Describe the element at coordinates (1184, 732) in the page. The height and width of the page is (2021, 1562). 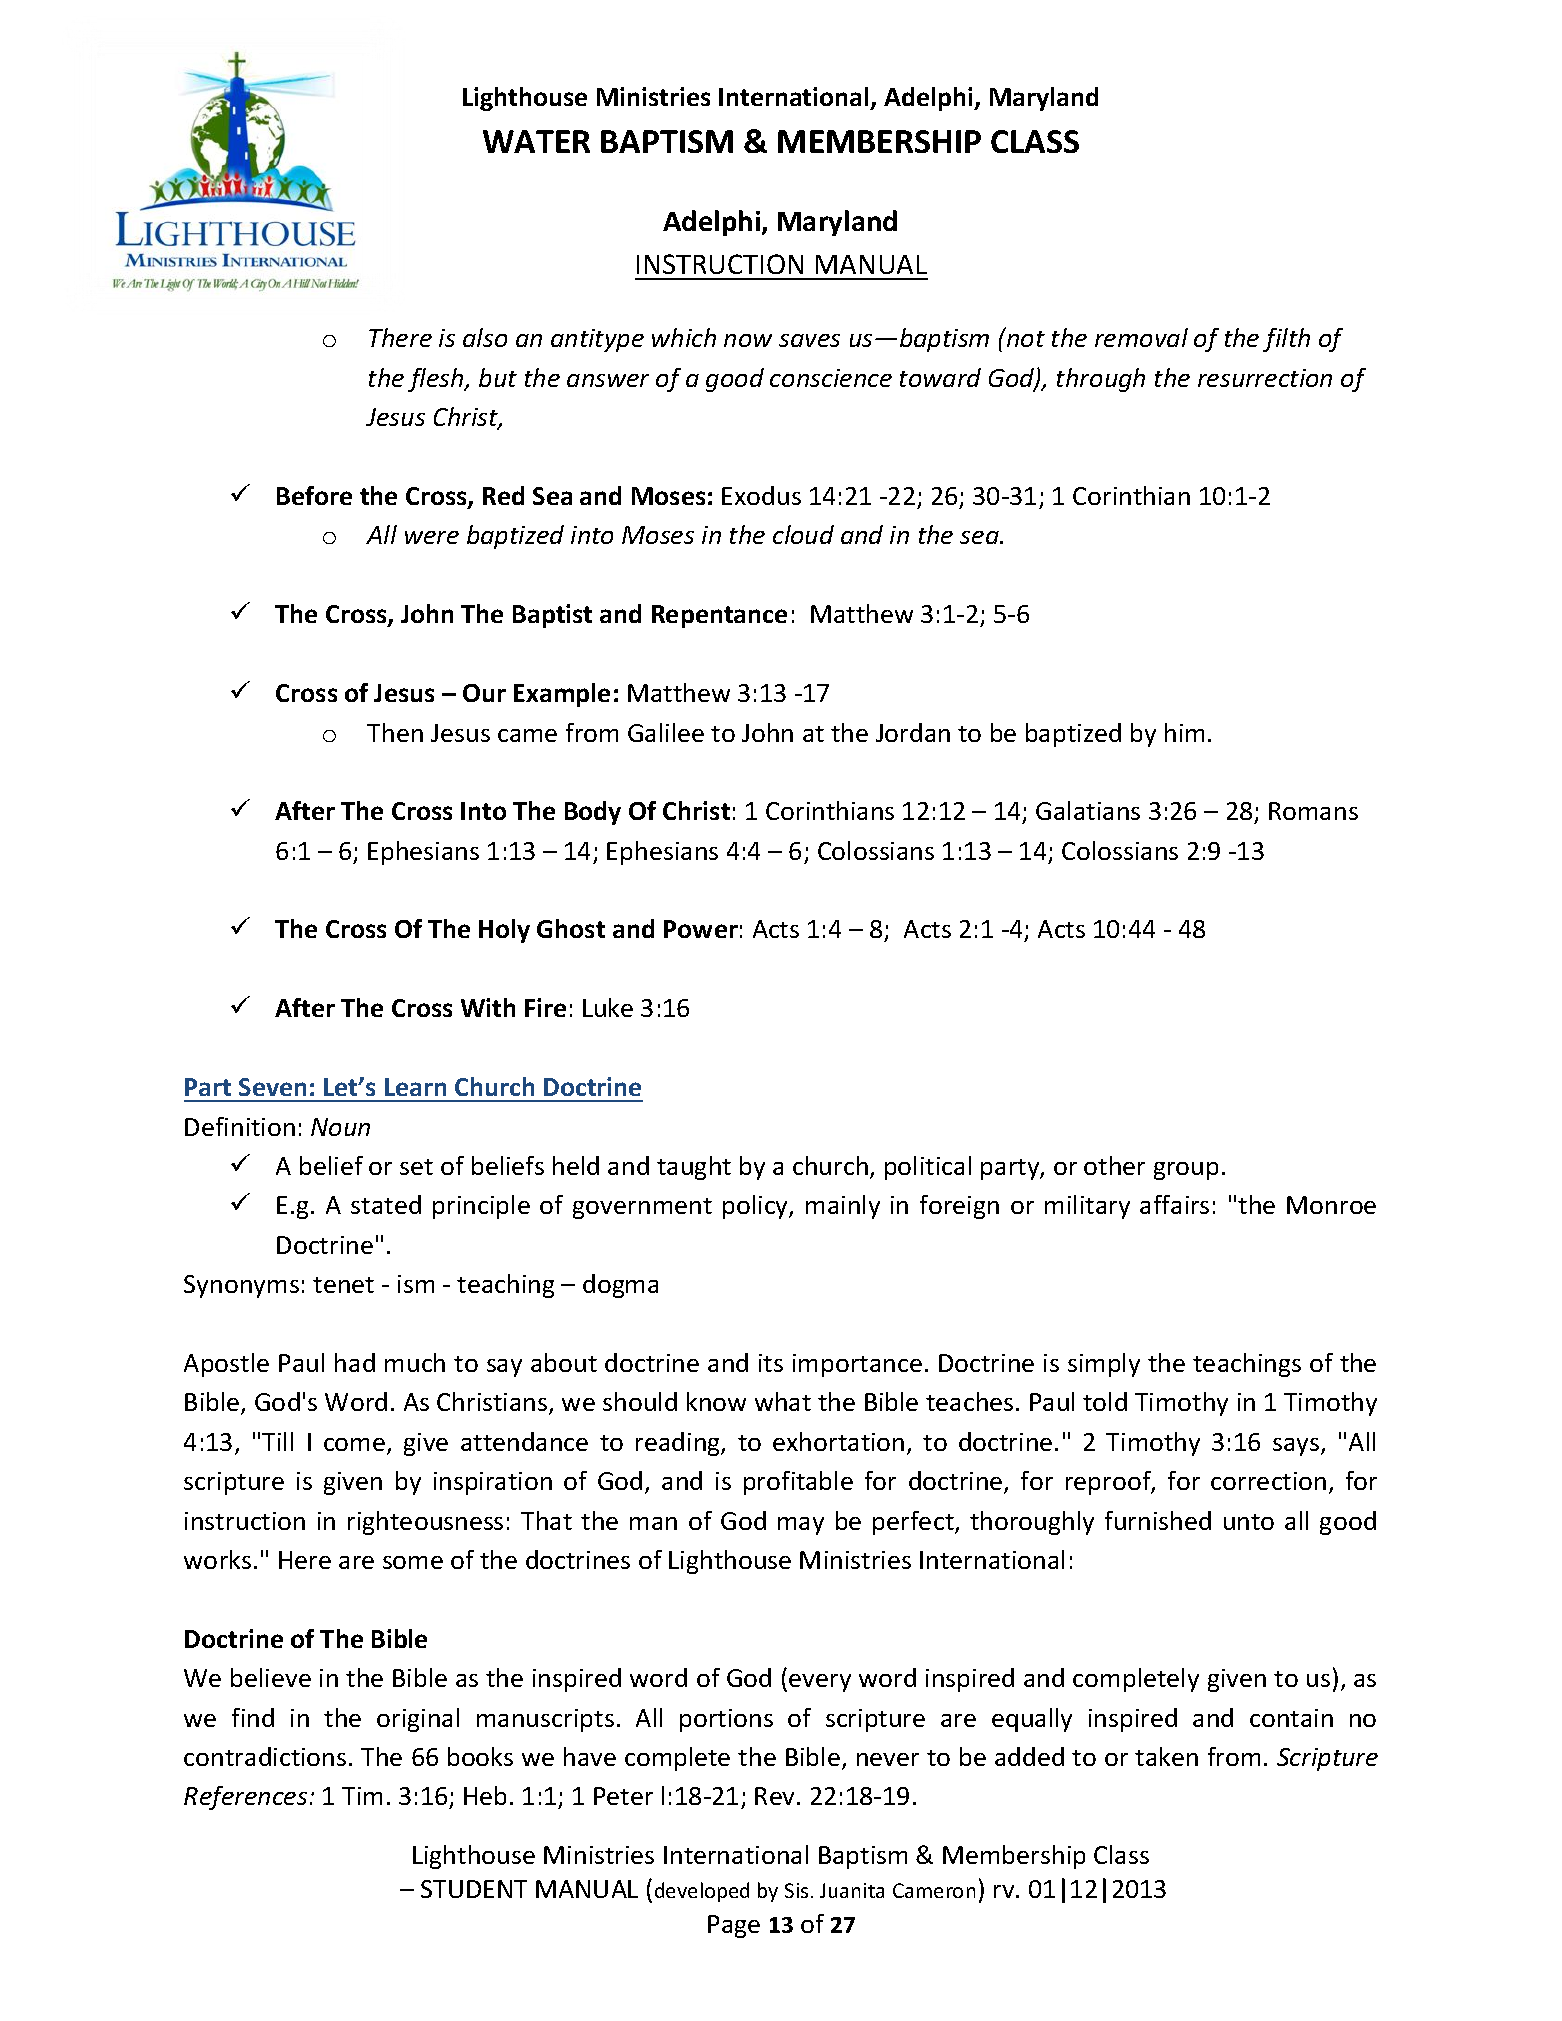
I see `him` at that location.
